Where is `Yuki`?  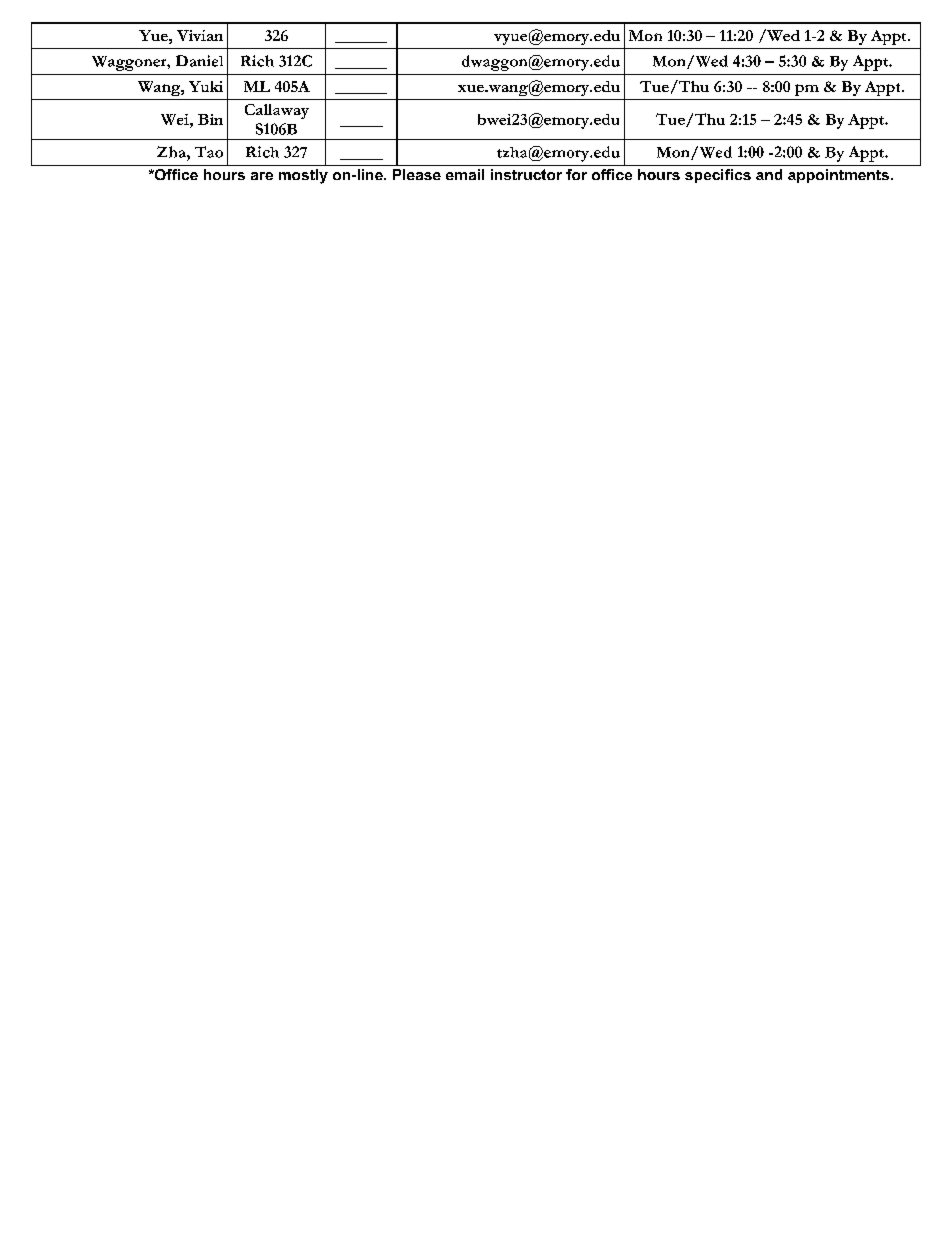
Yuki is located at coordinates (206, 86).
